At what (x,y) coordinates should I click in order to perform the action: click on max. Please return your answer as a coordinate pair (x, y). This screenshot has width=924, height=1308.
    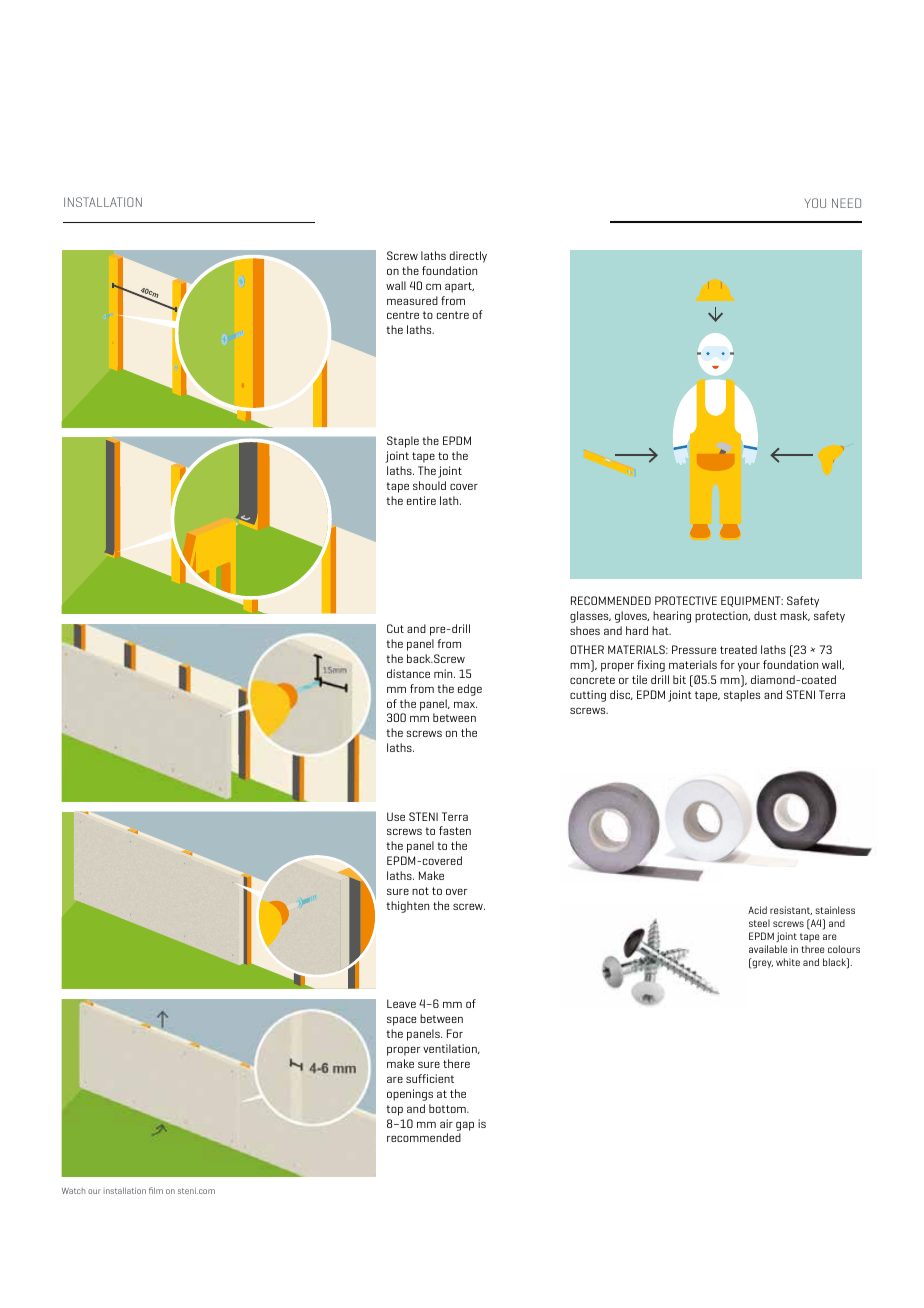
    Looking at the image, I should click on (465, 704).
